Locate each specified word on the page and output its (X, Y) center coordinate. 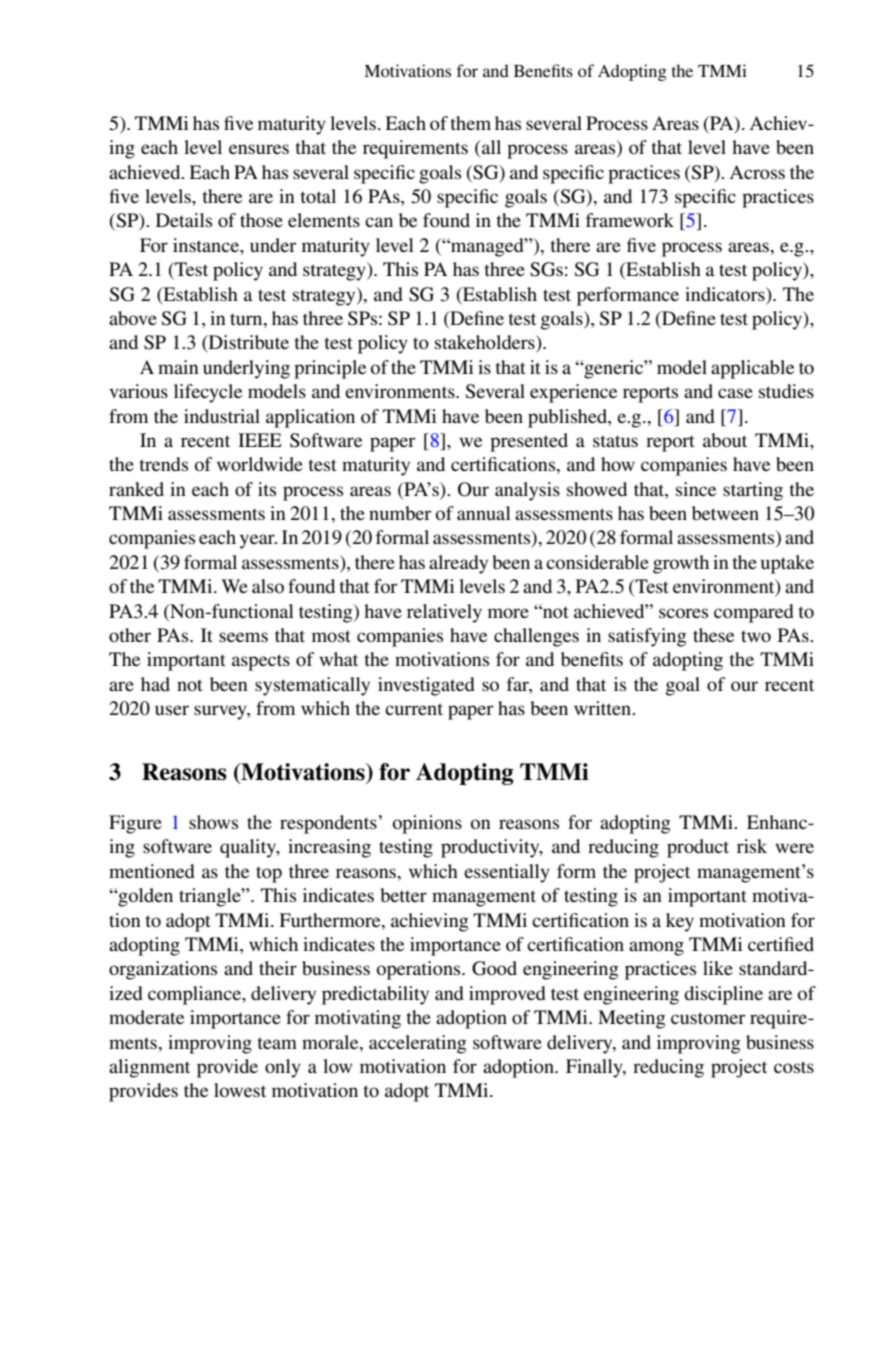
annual (484, 513)
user (172, 710)
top (269, 874)
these (713, 635)
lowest (240, 1090)
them (471, 123)
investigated (426, 686)
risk (752, 846)
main (178, 367)
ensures (259, 149)
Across (757, 172)
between (725, 513)
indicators (726, 294)
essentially (507, 873)
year (258, 541)
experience (573, 393)
